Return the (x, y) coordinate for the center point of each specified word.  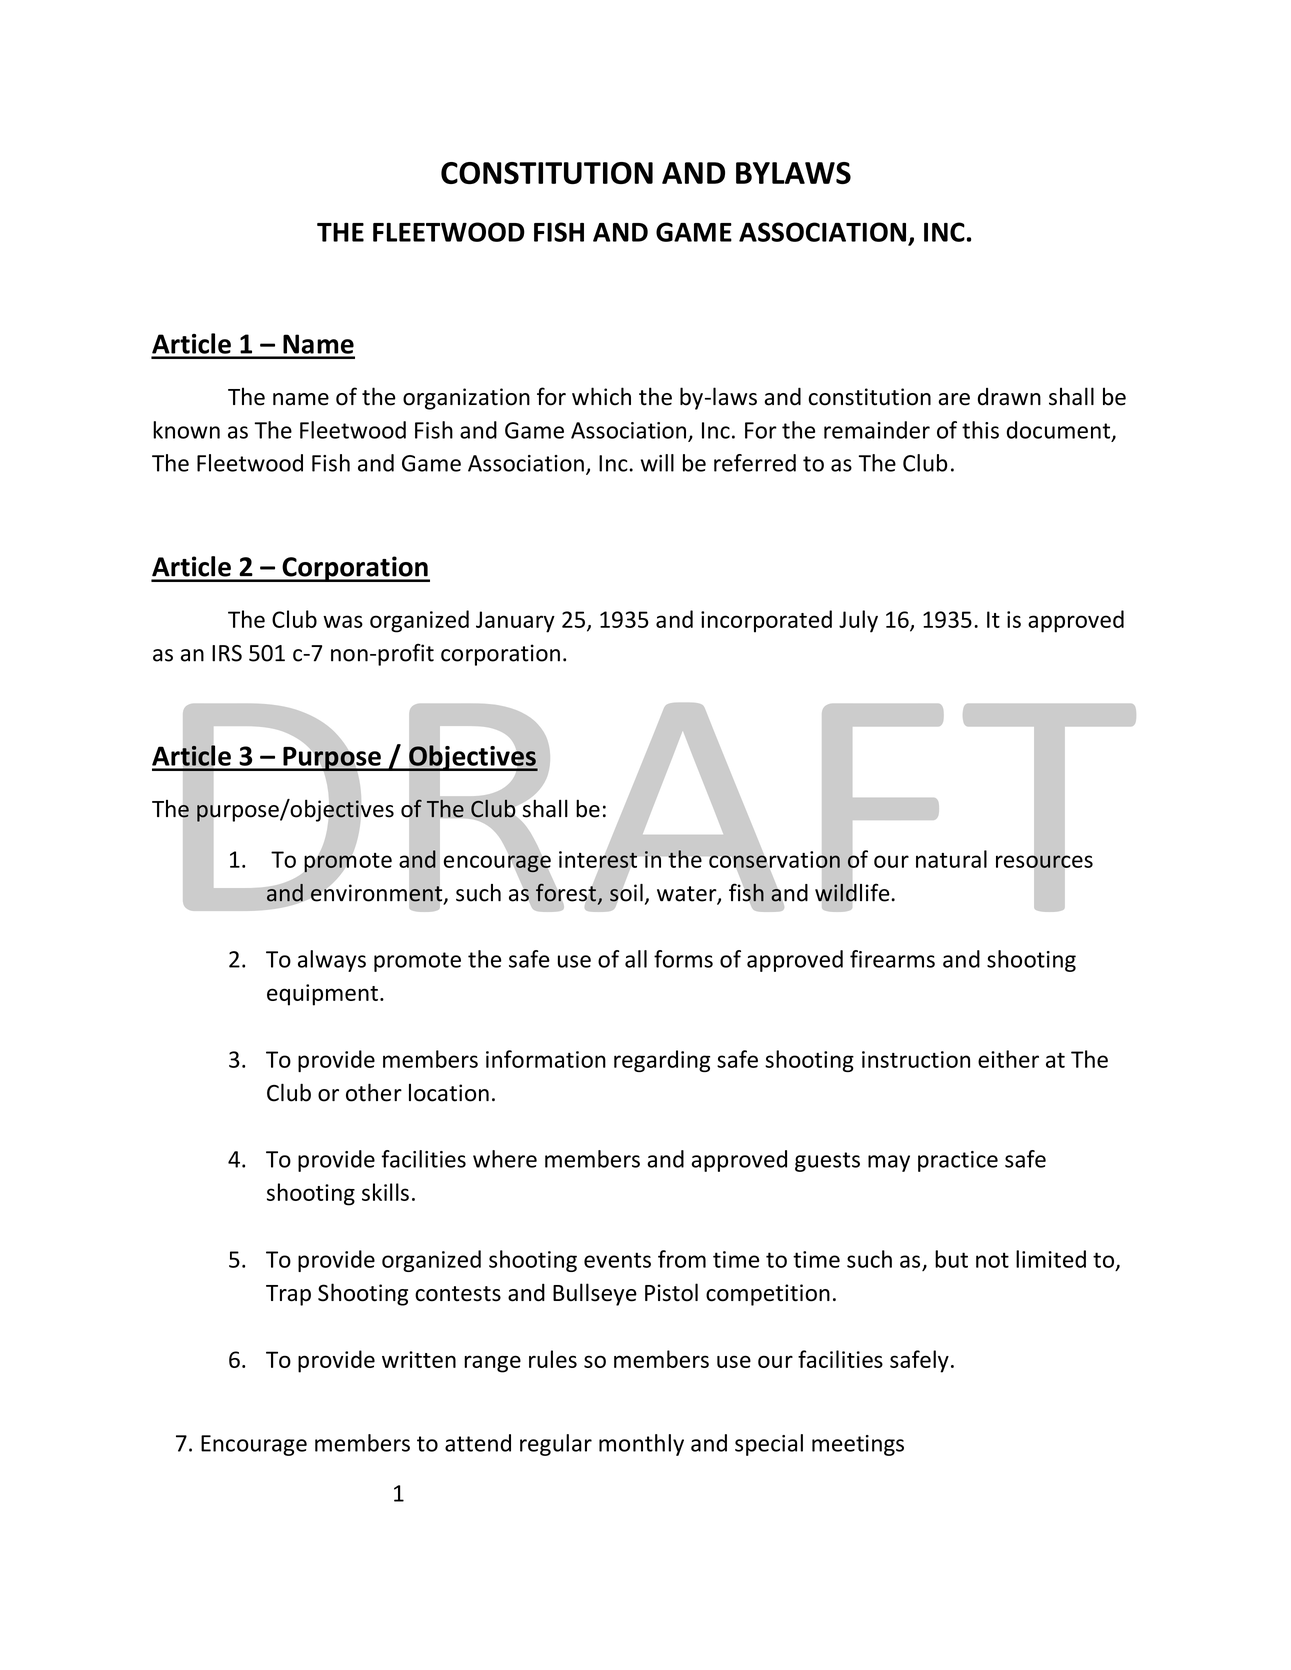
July (858, 621)
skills (385, 1192)
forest (566, 892)
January (515, 622)
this (980, 430)
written (419, 1359)
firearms (892, 959)
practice (958, 1161)
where (505, 1159)
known (186, 430)
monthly (641, 1445)
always (332, 961)
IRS (227, 653)
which (601, 396)
